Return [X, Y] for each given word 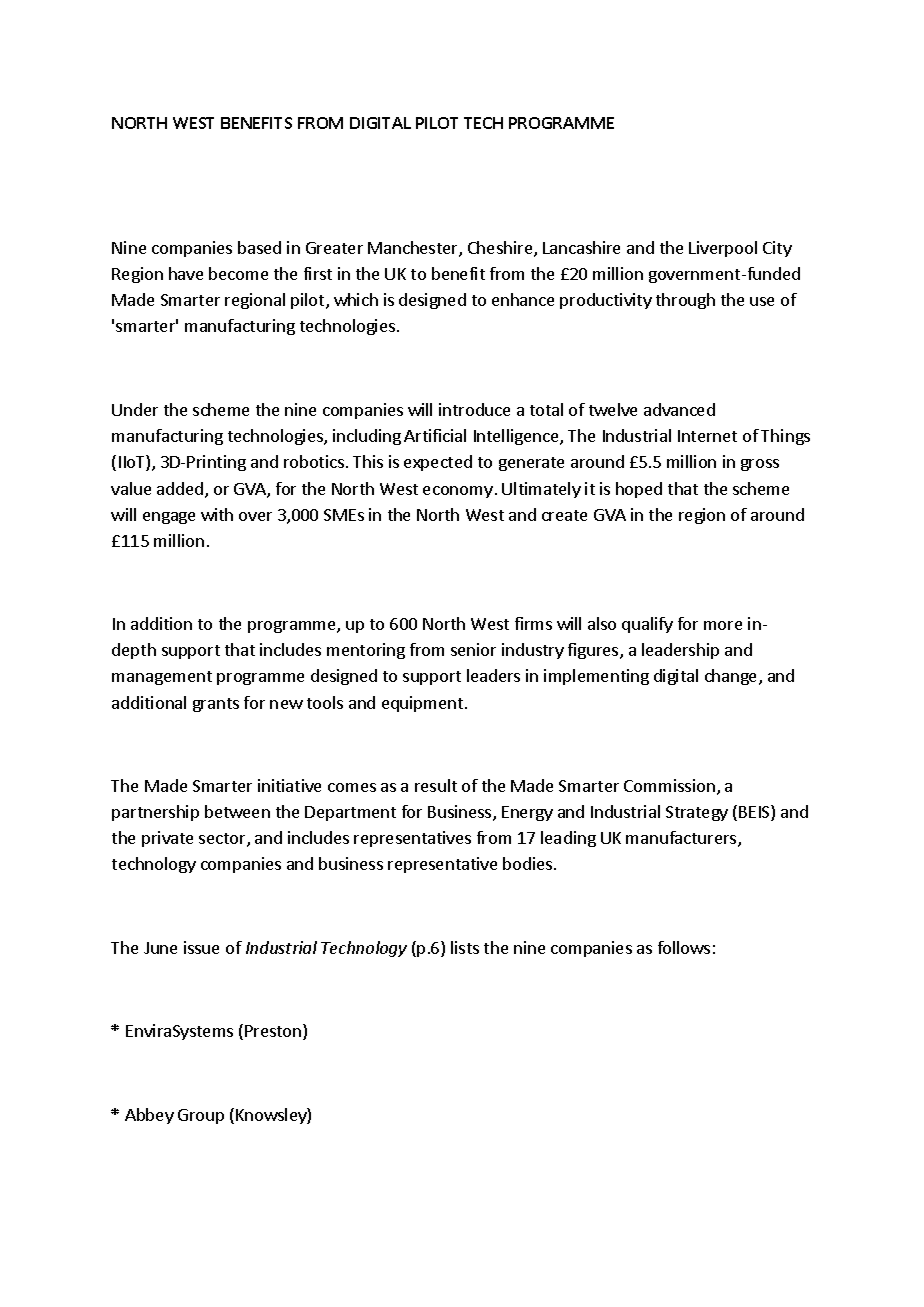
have [186, 273]
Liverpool [723, 249]
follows [684, 947]
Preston [274, 1032]
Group [201, 1116]
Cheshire [501, 249]
